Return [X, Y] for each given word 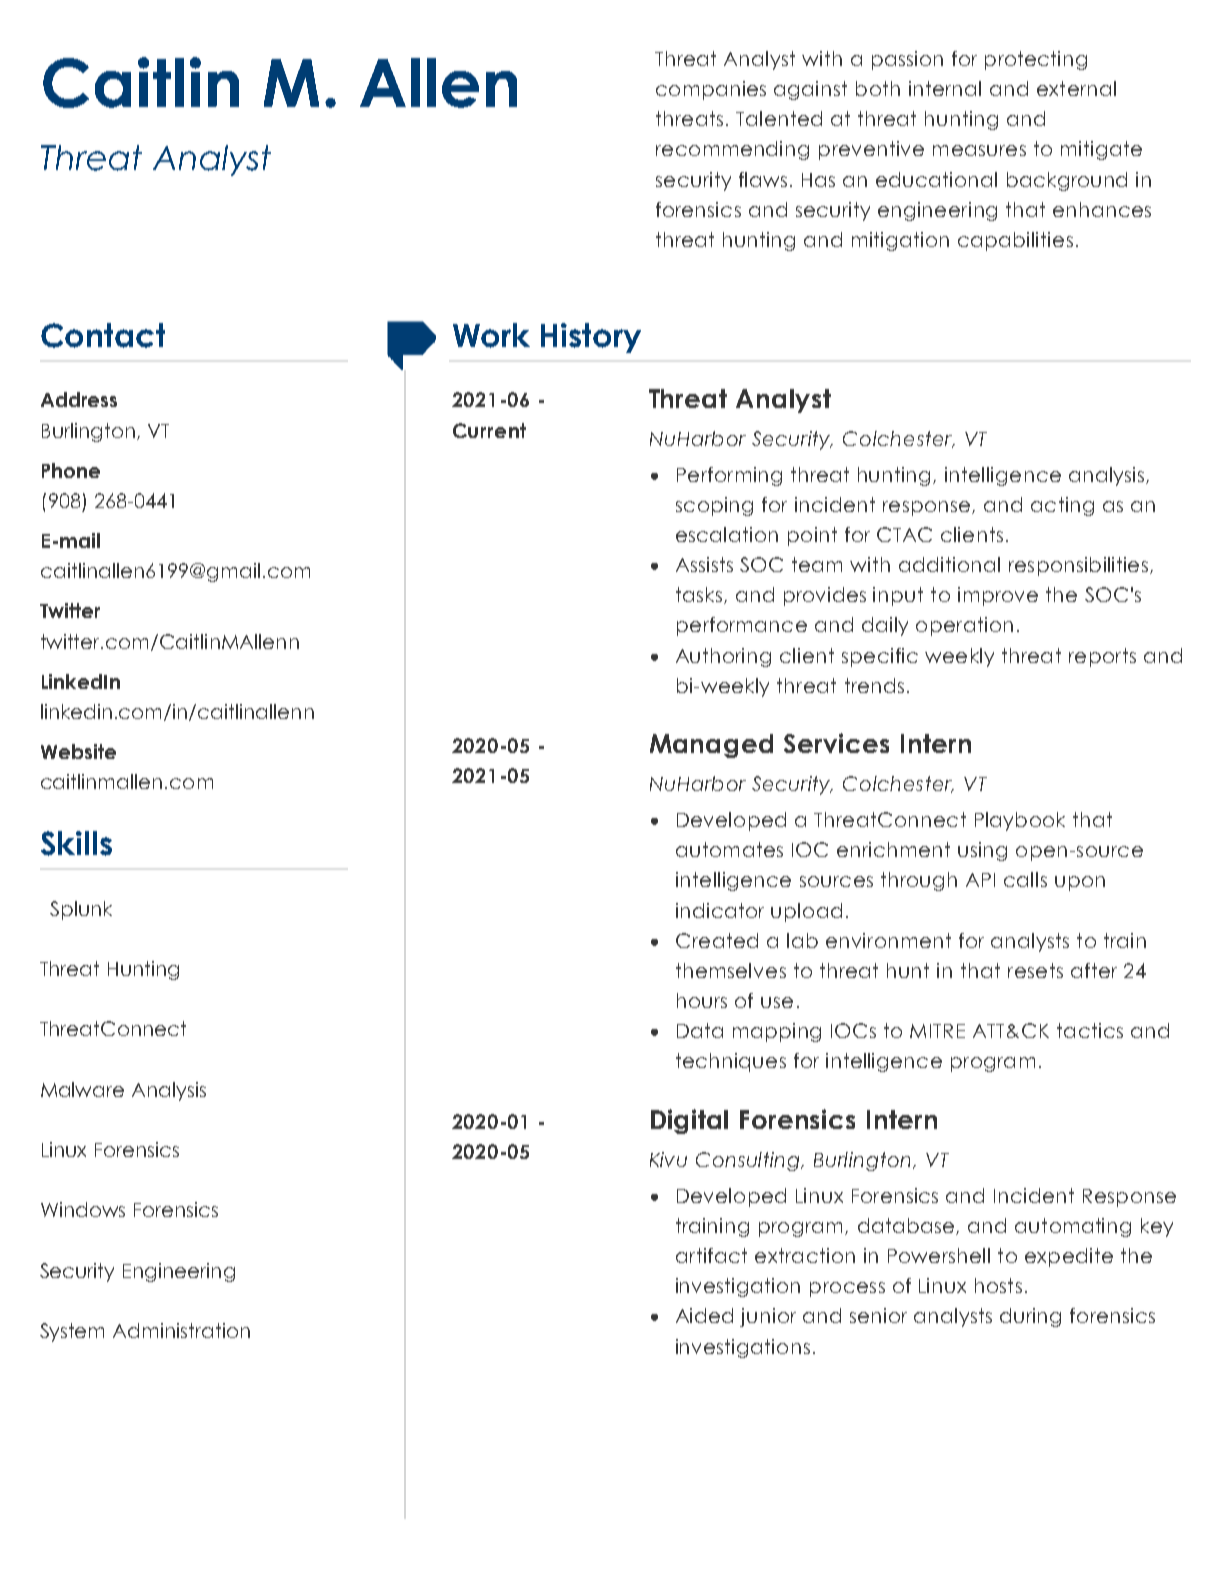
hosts [998, 1285]
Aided [704, 1315]
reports [1102, 657]
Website [78, 751]
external [1076, 88]
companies [711, 90]
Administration [181, 1330]
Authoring [723, 657]
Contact [103, 335]
